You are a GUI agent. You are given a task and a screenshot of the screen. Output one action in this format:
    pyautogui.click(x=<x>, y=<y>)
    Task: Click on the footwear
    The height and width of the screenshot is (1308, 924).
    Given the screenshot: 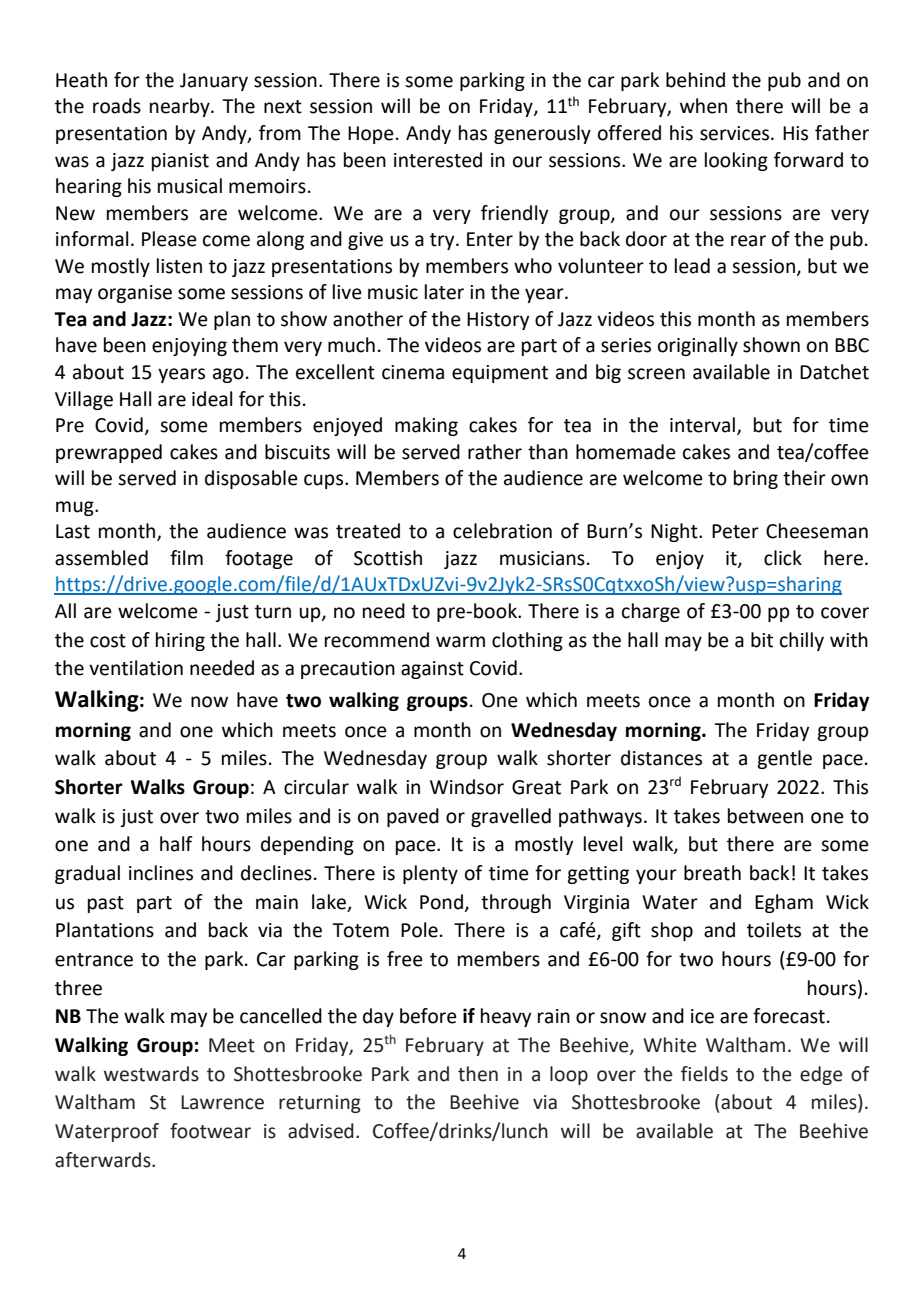 What is the action you would take?
    pyautogui.click(x=210, y=1131)
